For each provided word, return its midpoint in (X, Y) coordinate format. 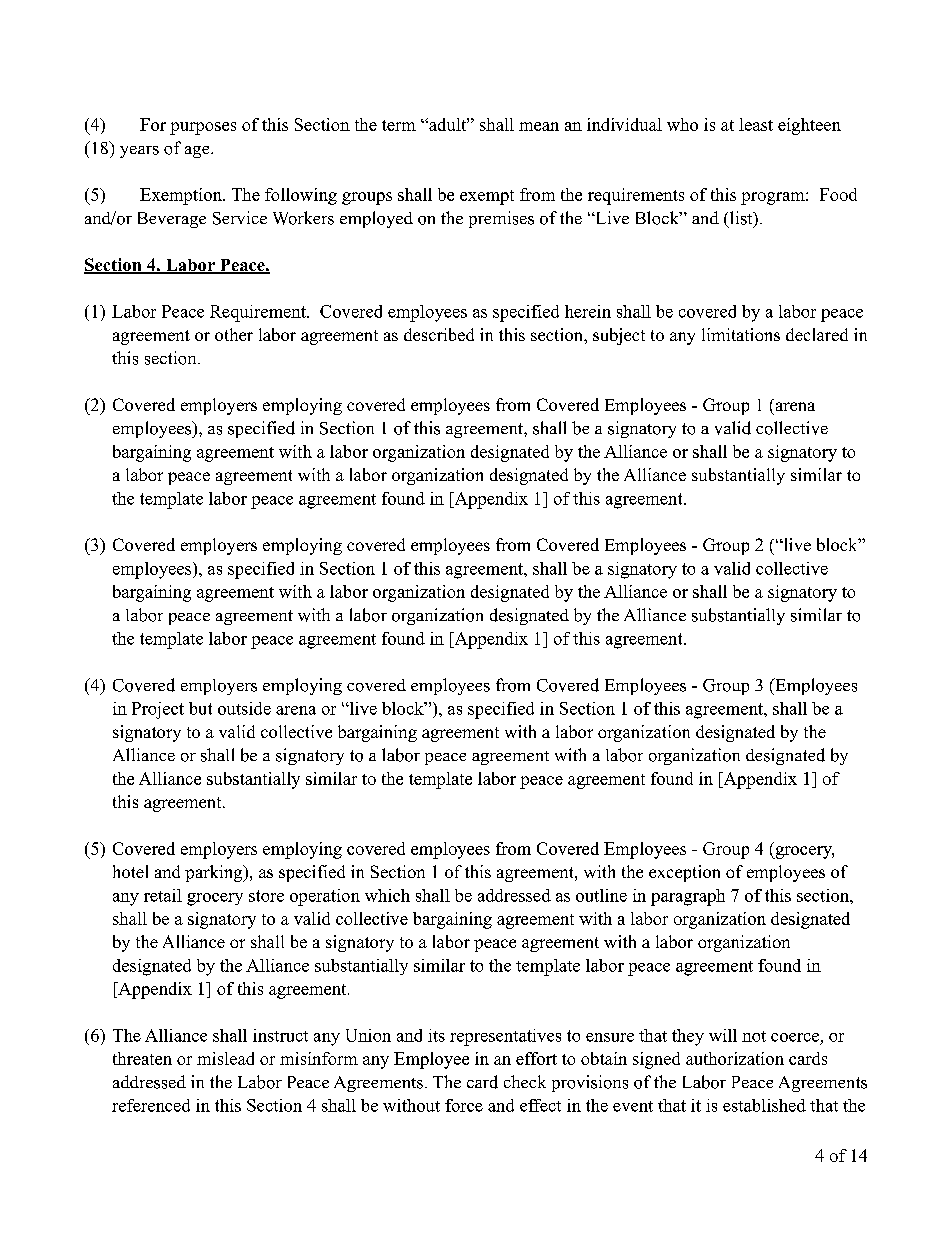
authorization (735, 1058)
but (200, 708)
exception (684, 873)
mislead (225, 1058)
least (756, 124)
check (525, 1081)
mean (539, 126)
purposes (203, 128)
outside (244, 708)
